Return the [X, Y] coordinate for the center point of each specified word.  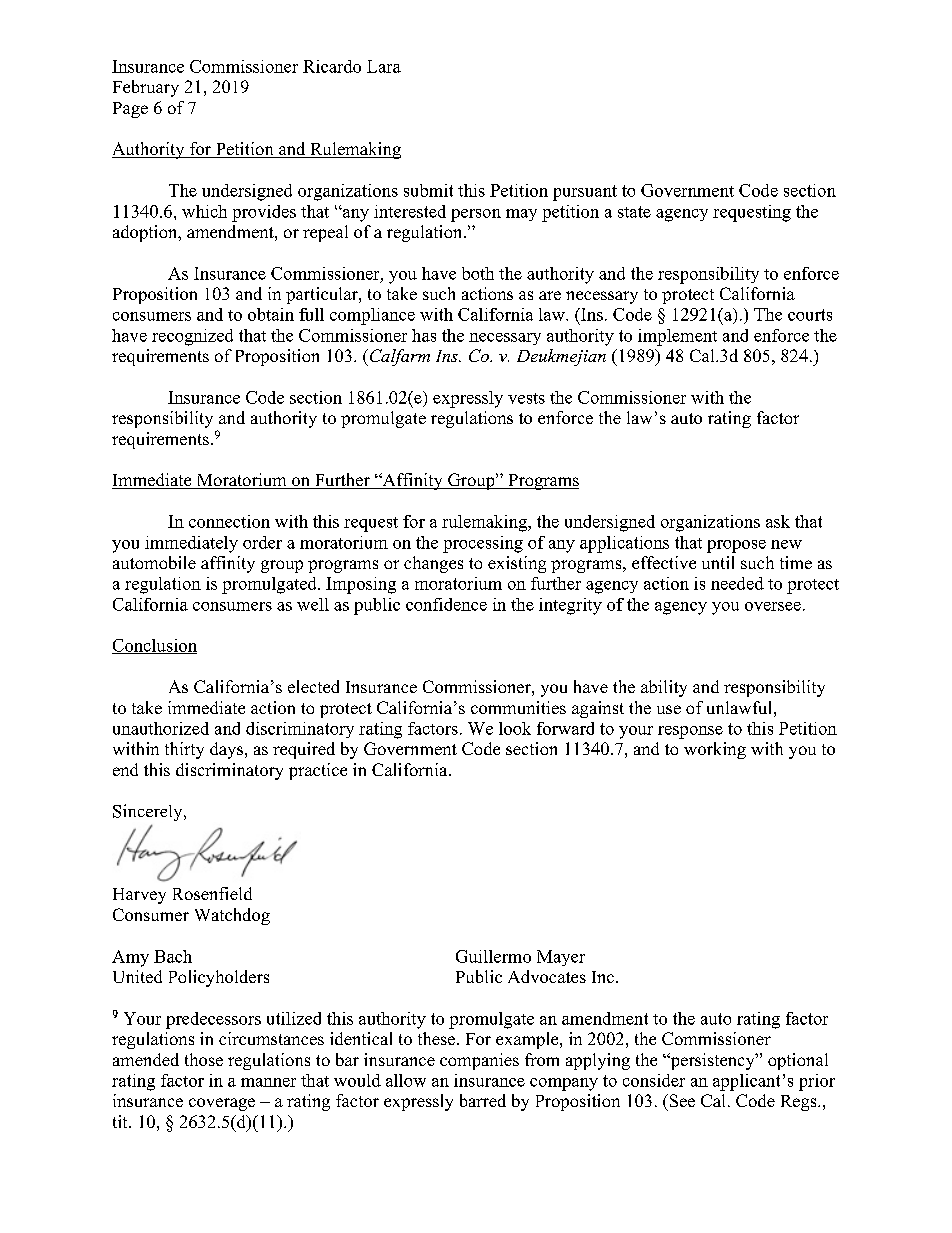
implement [677, 337]
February [146, 88]
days [228, 750]
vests [526, 398]
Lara [384, 66]
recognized [192, 337]
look [515, 728]
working [715, 750]
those [204, 1059]
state [634, 212]
